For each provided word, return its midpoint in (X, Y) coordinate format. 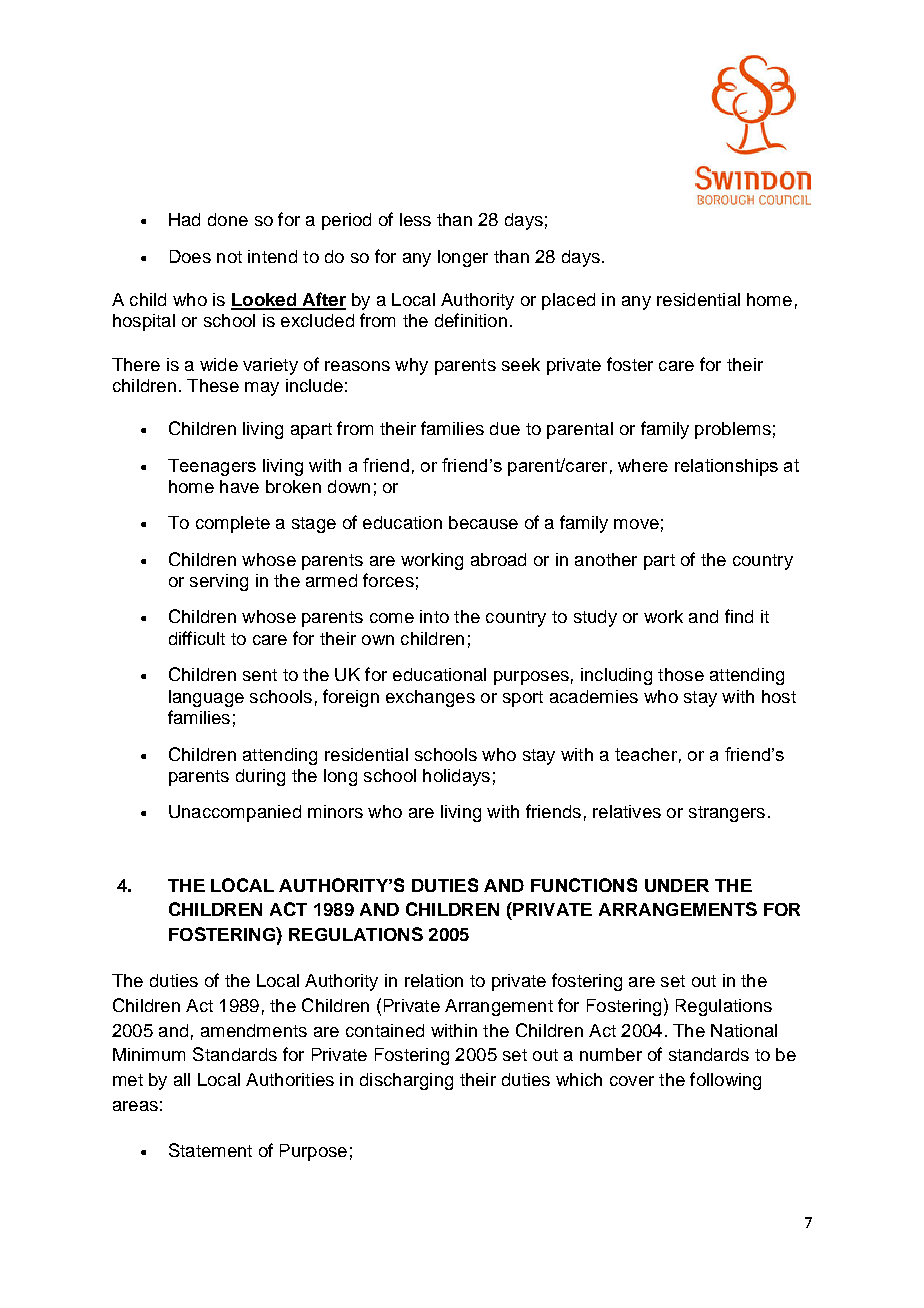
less (415, 219)
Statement (210, 1150)
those (681, 674)
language (206, 698)
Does (190, 256)
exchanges (430, 698)
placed (568, 301)
